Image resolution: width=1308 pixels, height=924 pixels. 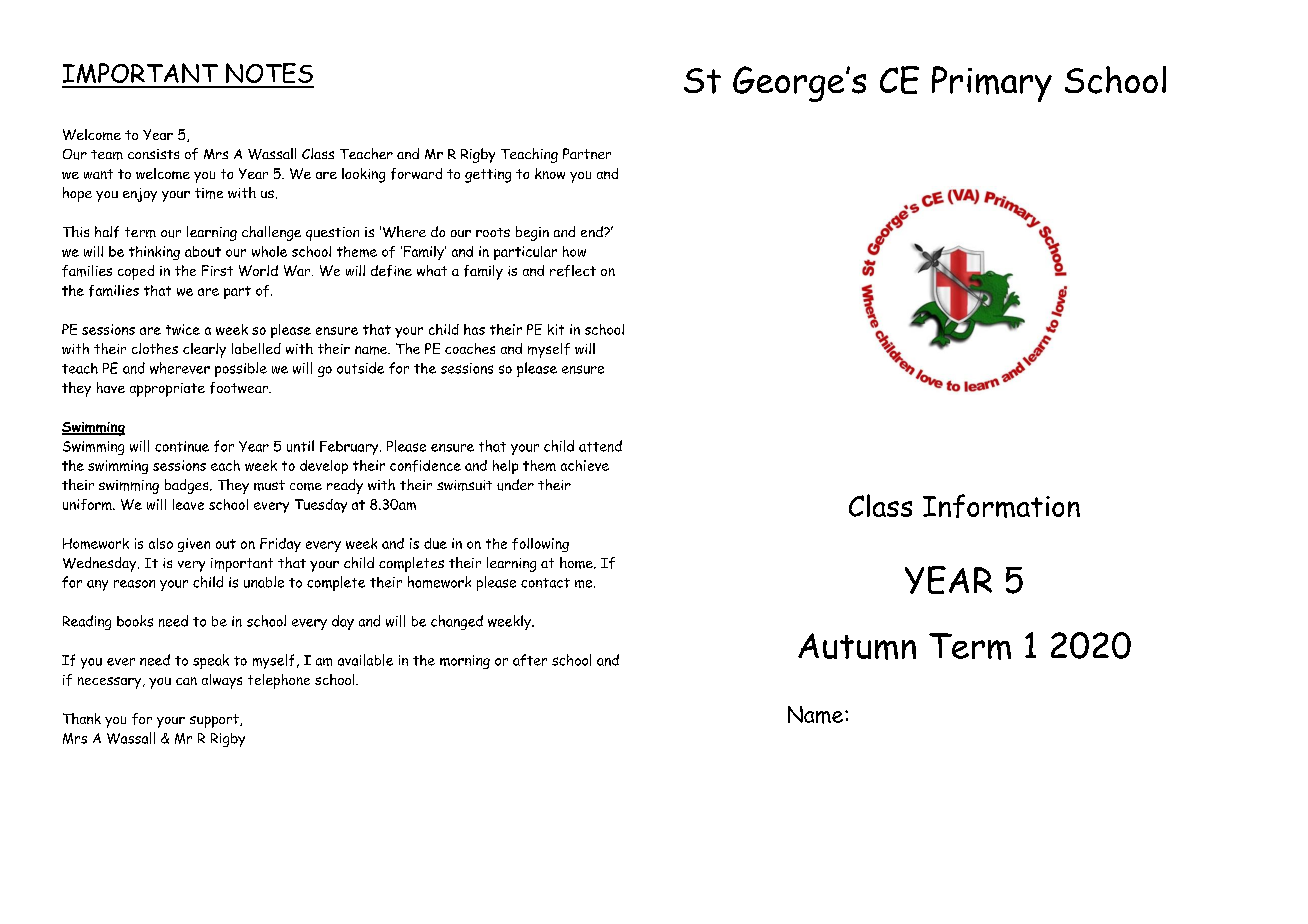 I want to click on know, so click(x=550, y=173).
